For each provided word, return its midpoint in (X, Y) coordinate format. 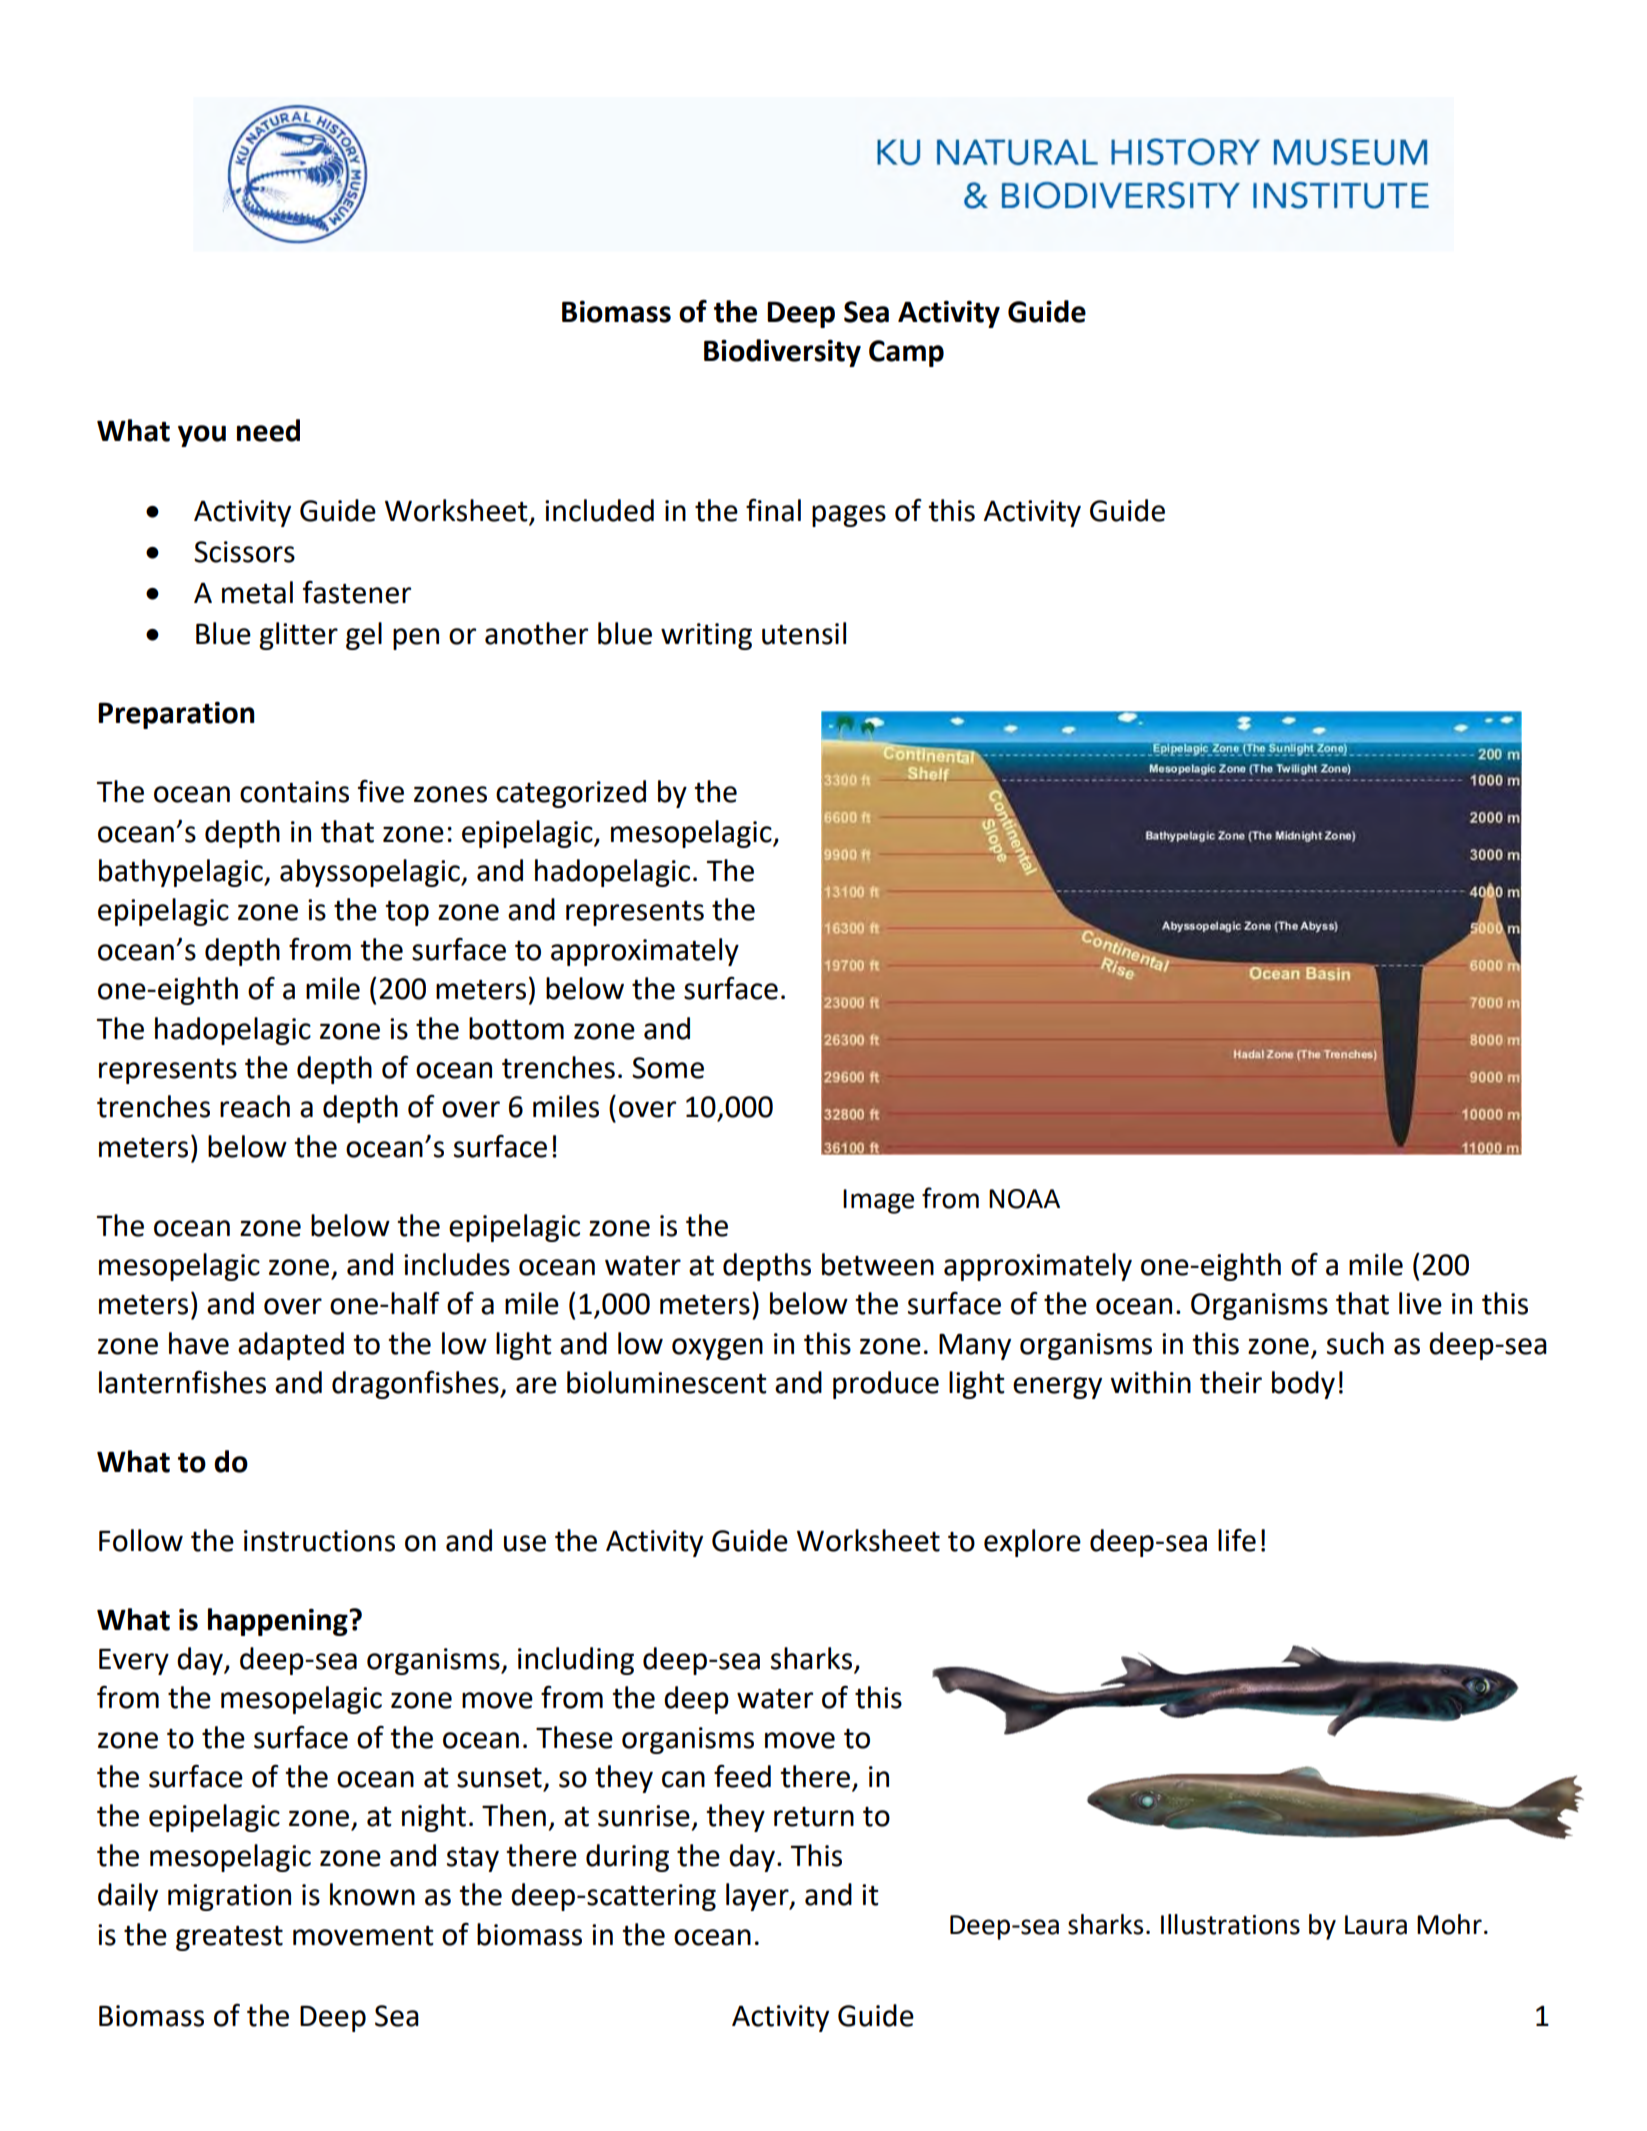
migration (229, 1897)
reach (255, 1106)
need (268, 430)
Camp (906, 353)
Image (878, 1201)
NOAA (1024, 1199)
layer (758, 1897)
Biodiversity (782, 353)
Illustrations (1230, 1924)
